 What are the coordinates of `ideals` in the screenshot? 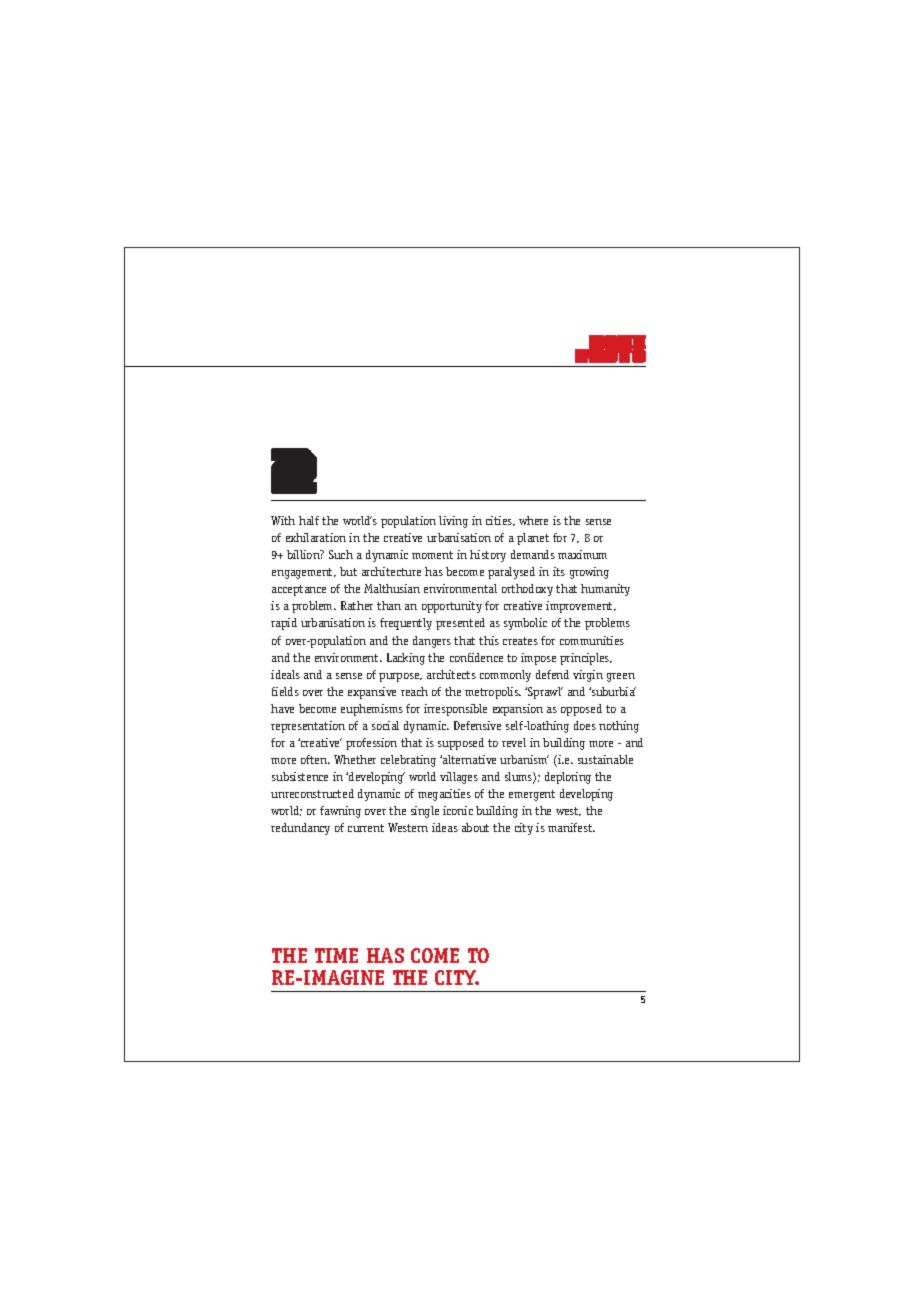 It's located at (285, 674).
